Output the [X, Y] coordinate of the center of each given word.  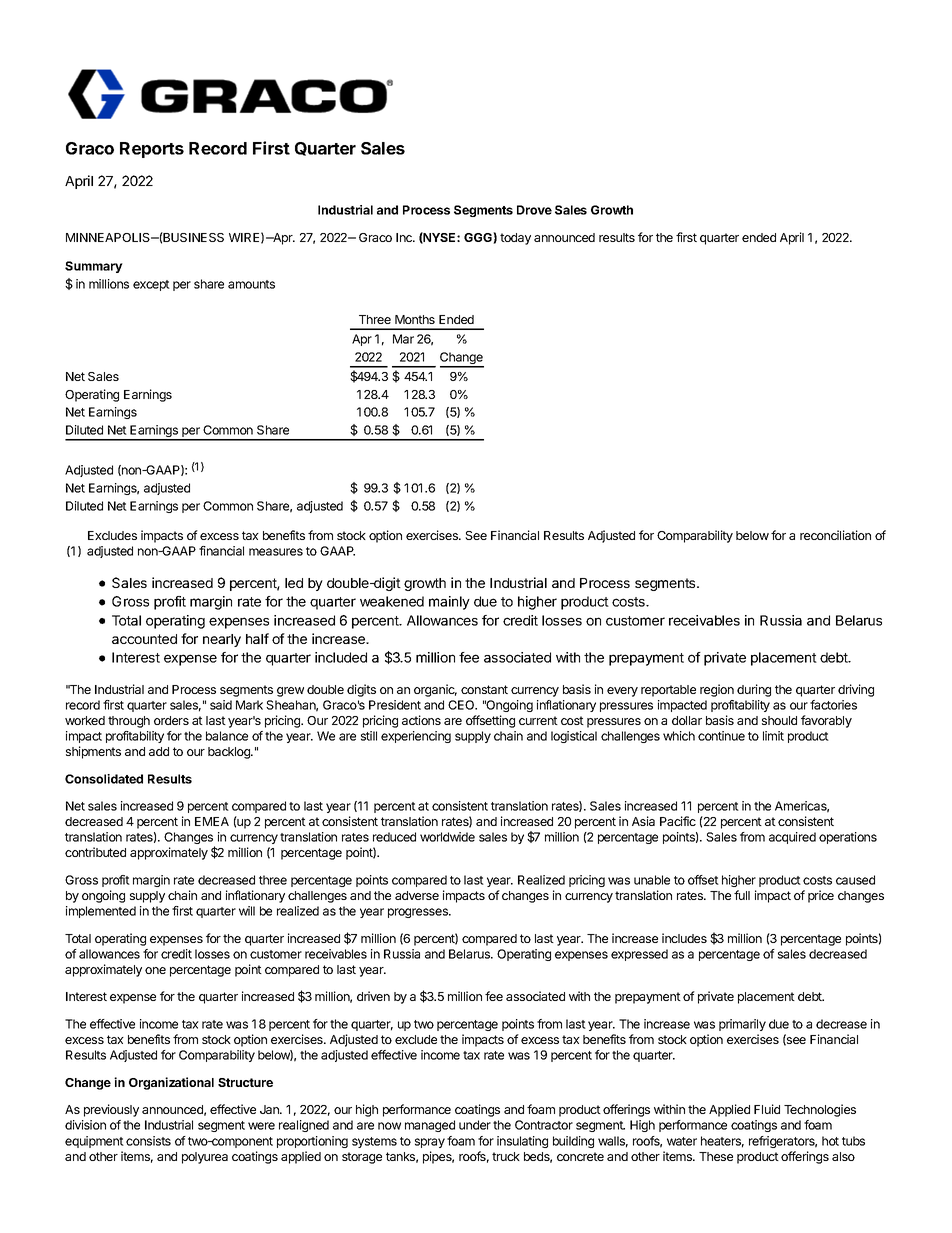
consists [148, 1141]
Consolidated [104, 779]
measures [276, 552]
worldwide [447, 837]
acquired [792, 838]
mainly [449, 603]
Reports [152, 150]
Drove [534, 210]
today [515, 239]
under [475, 1125]
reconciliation [835, 535]
